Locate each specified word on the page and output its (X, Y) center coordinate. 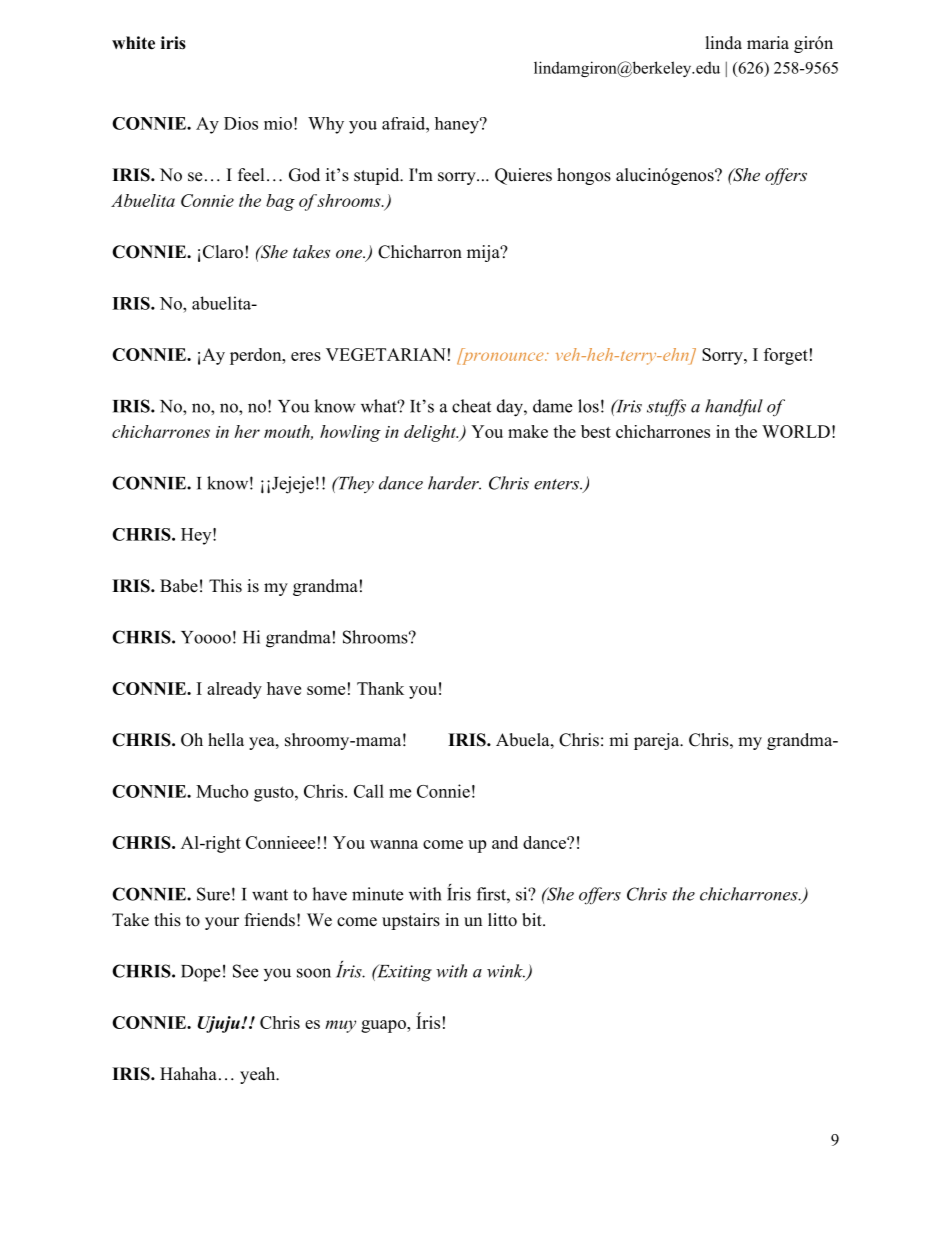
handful (734, 408)
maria (768, 42)
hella (226, 740)
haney (458, 125)
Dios (241, 123)
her (247, 431)
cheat (471, 406)
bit (533, 920)
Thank (380, 688)
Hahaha (188, 1073)
